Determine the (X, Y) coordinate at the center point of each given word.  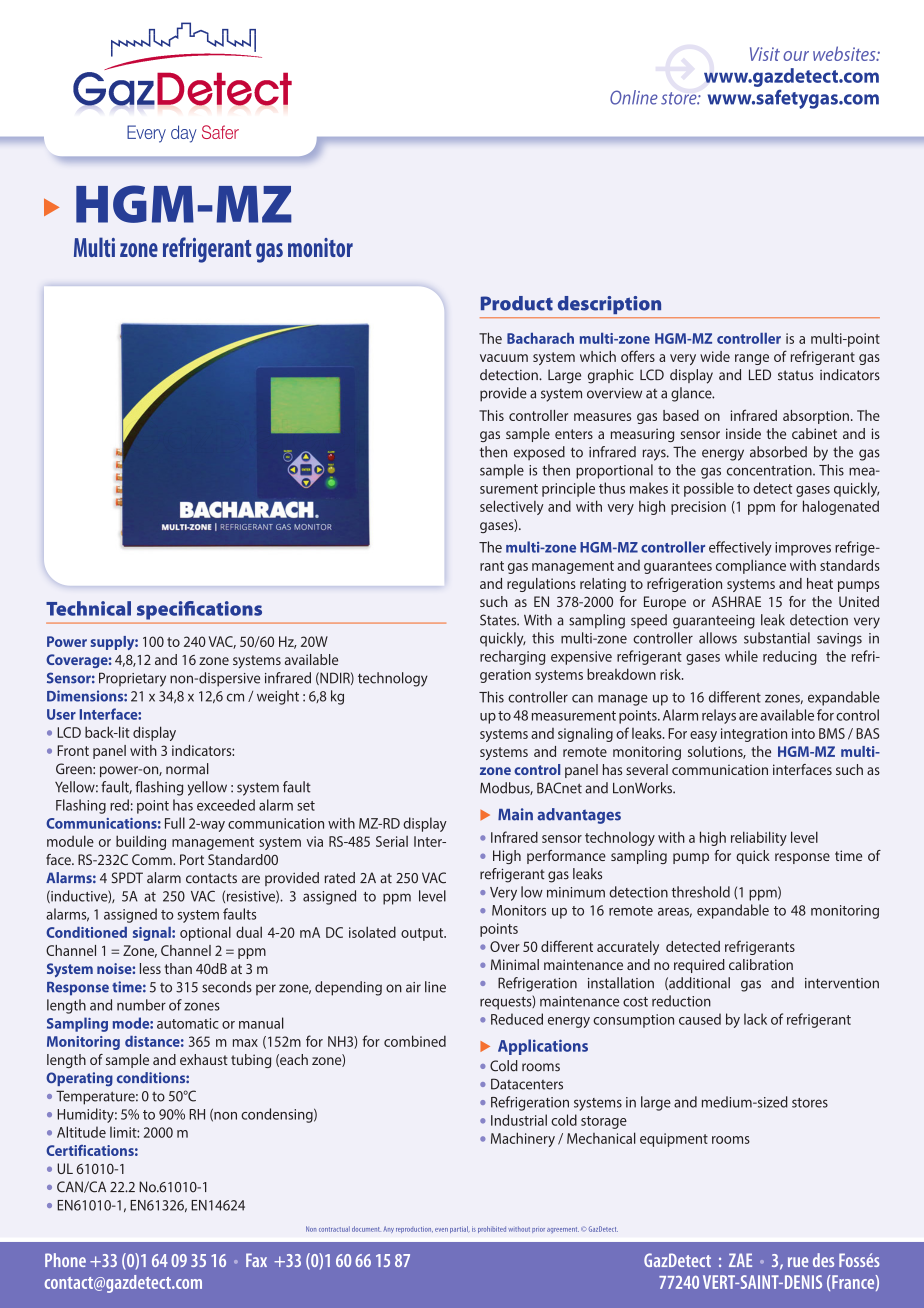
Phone (65, 1260)
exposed (539, 453)
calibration (761, 964)
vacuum (504, 358)
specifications (199, 610)
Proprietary (132, 679)
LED (760, 374)
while (741, 656)
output (423, 934)
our (796, 56)
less (150, 968)
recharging (512, 657)
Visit (765, 54)
